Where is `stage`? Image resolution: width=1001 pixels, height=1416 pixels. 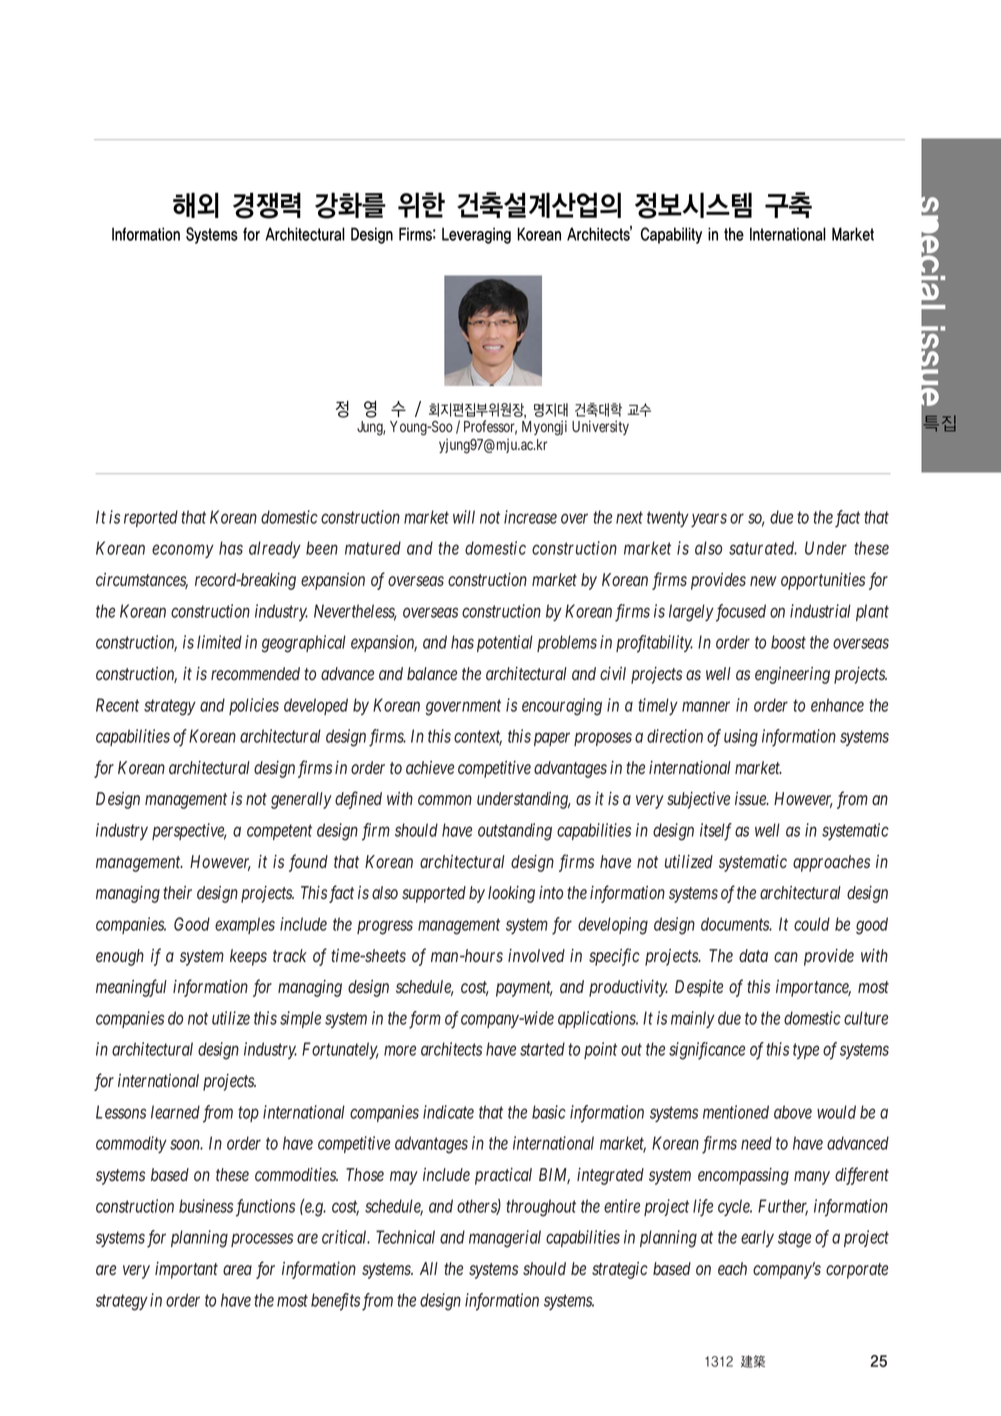 stage is located at coordinates (794, 1240).
